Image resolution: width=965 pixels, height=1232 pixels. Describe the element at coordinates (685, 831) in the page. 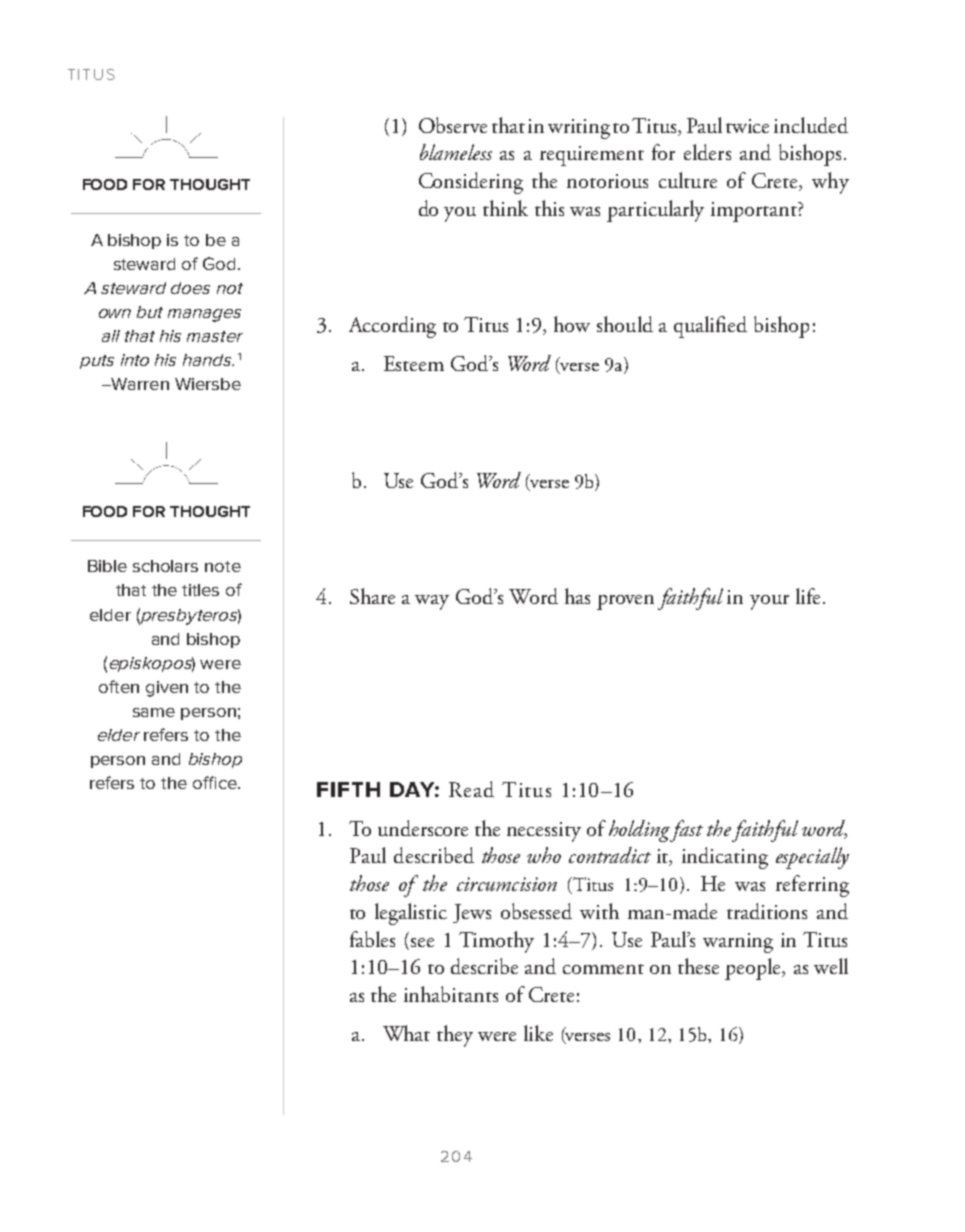

I see `fast` at that location.
